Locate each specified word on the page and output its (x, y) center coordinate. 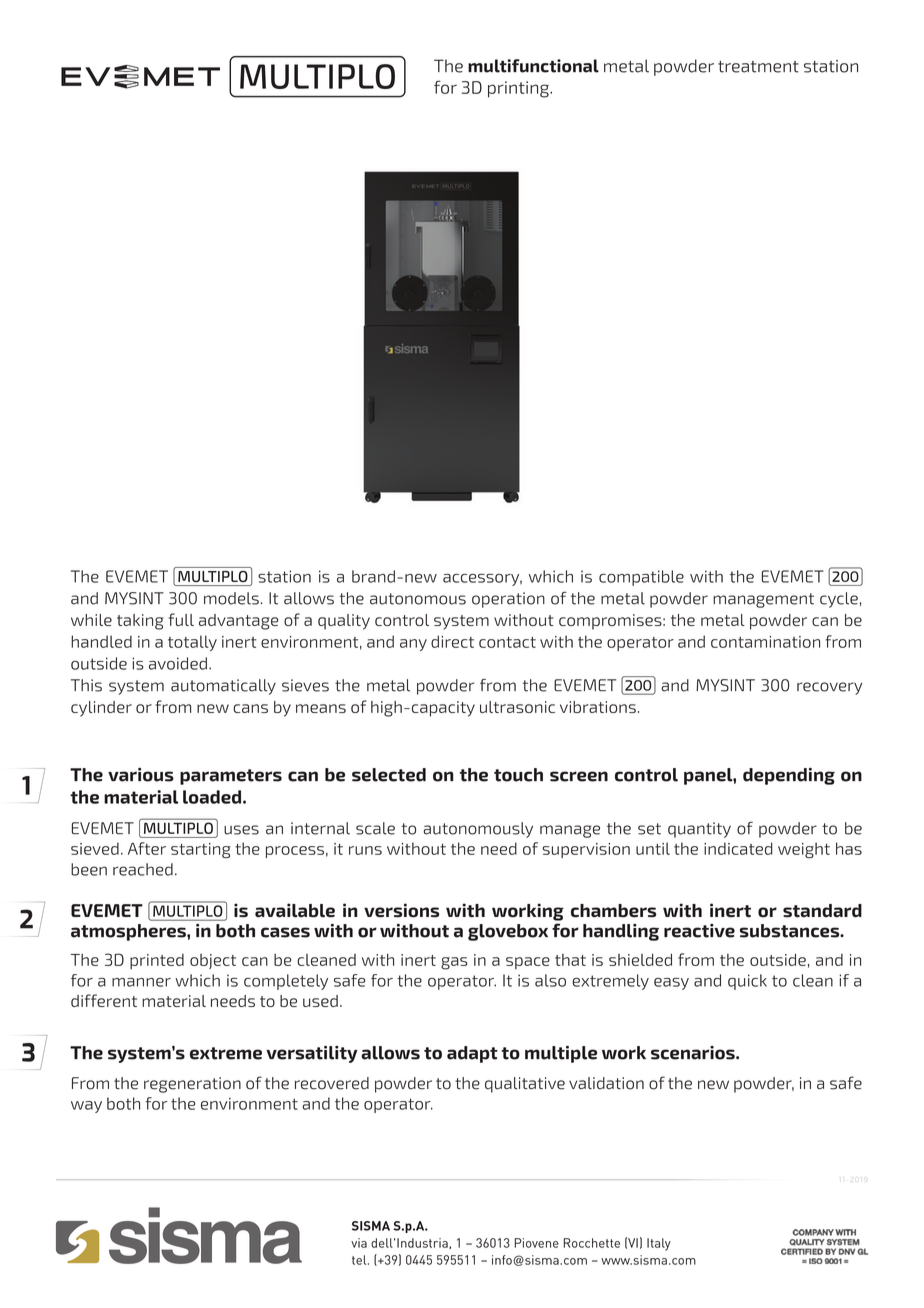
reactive (699, 931)
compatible (641, 578)
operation (508, 600)
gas (454, 963)
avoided (178, 663)
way (86, 1107)
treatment (758, 67)
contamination (765, 642)
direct (452, 641)
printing (519, 89)
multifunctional (533, 66)
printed (157, 961)
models (231, 598)
